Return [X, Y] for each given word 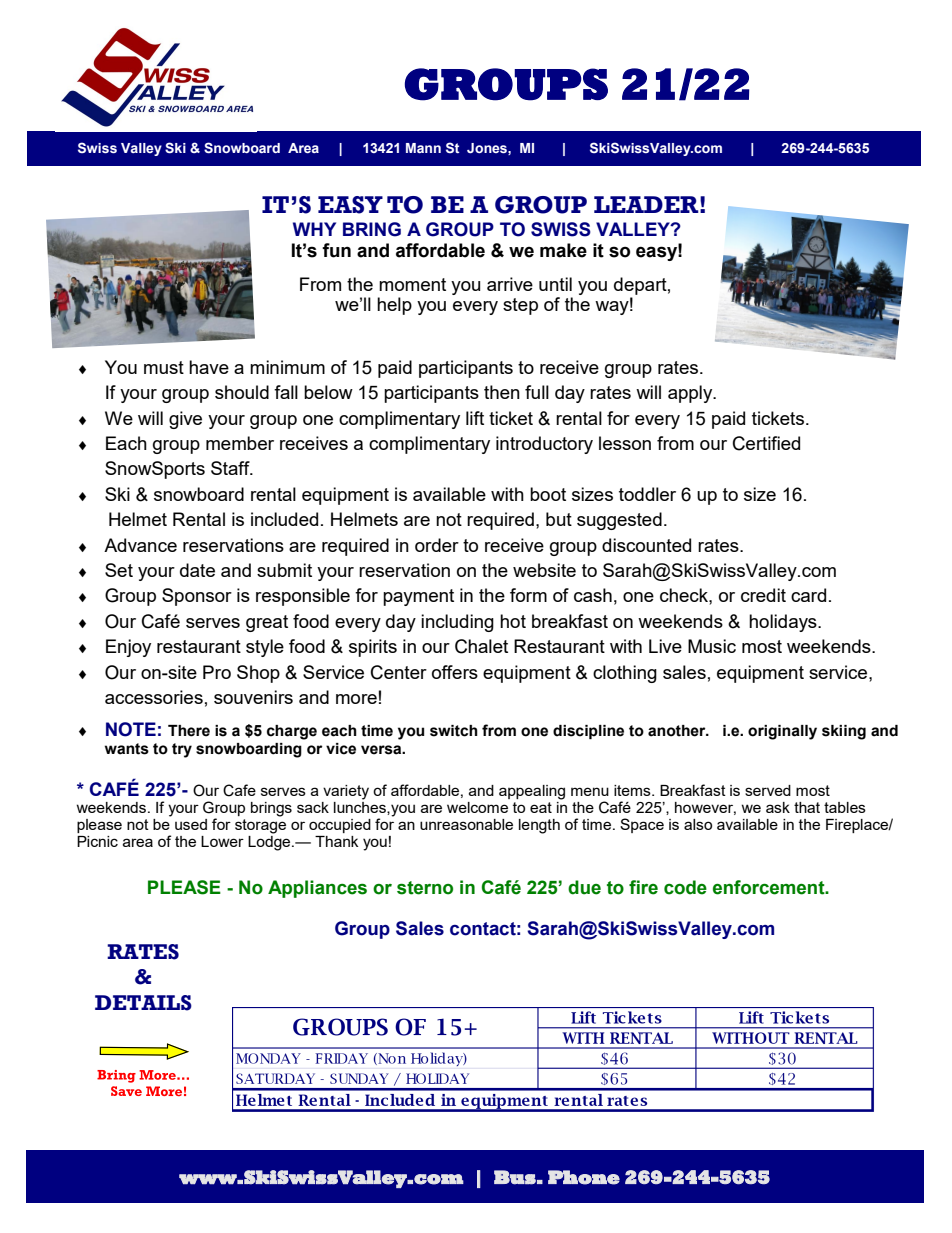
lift [475, 418]
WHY [314, 229]
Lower [222, 841]
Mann [423, 148]
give [185, 420]
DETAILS [143, 1003]
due [584, 887]
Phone [584, 1177]
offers [455, 672]
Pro [217, 672]
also [698, 824]
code [685, 887]
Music [712, 646]
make [563, 250]
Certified [766, 443]
